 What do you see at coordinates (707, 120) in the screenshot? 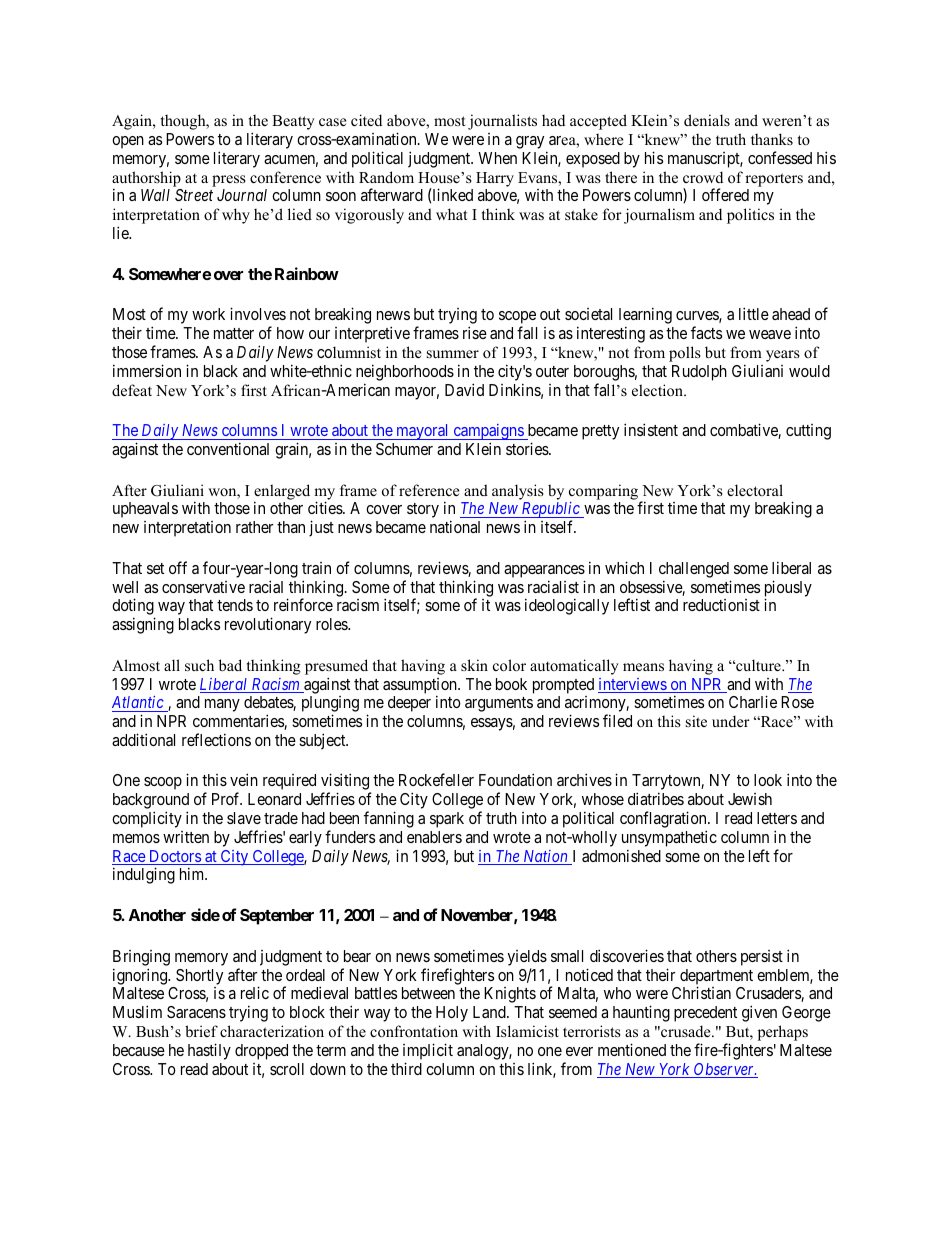
I see `denials` at bounding box center [707, 120].
